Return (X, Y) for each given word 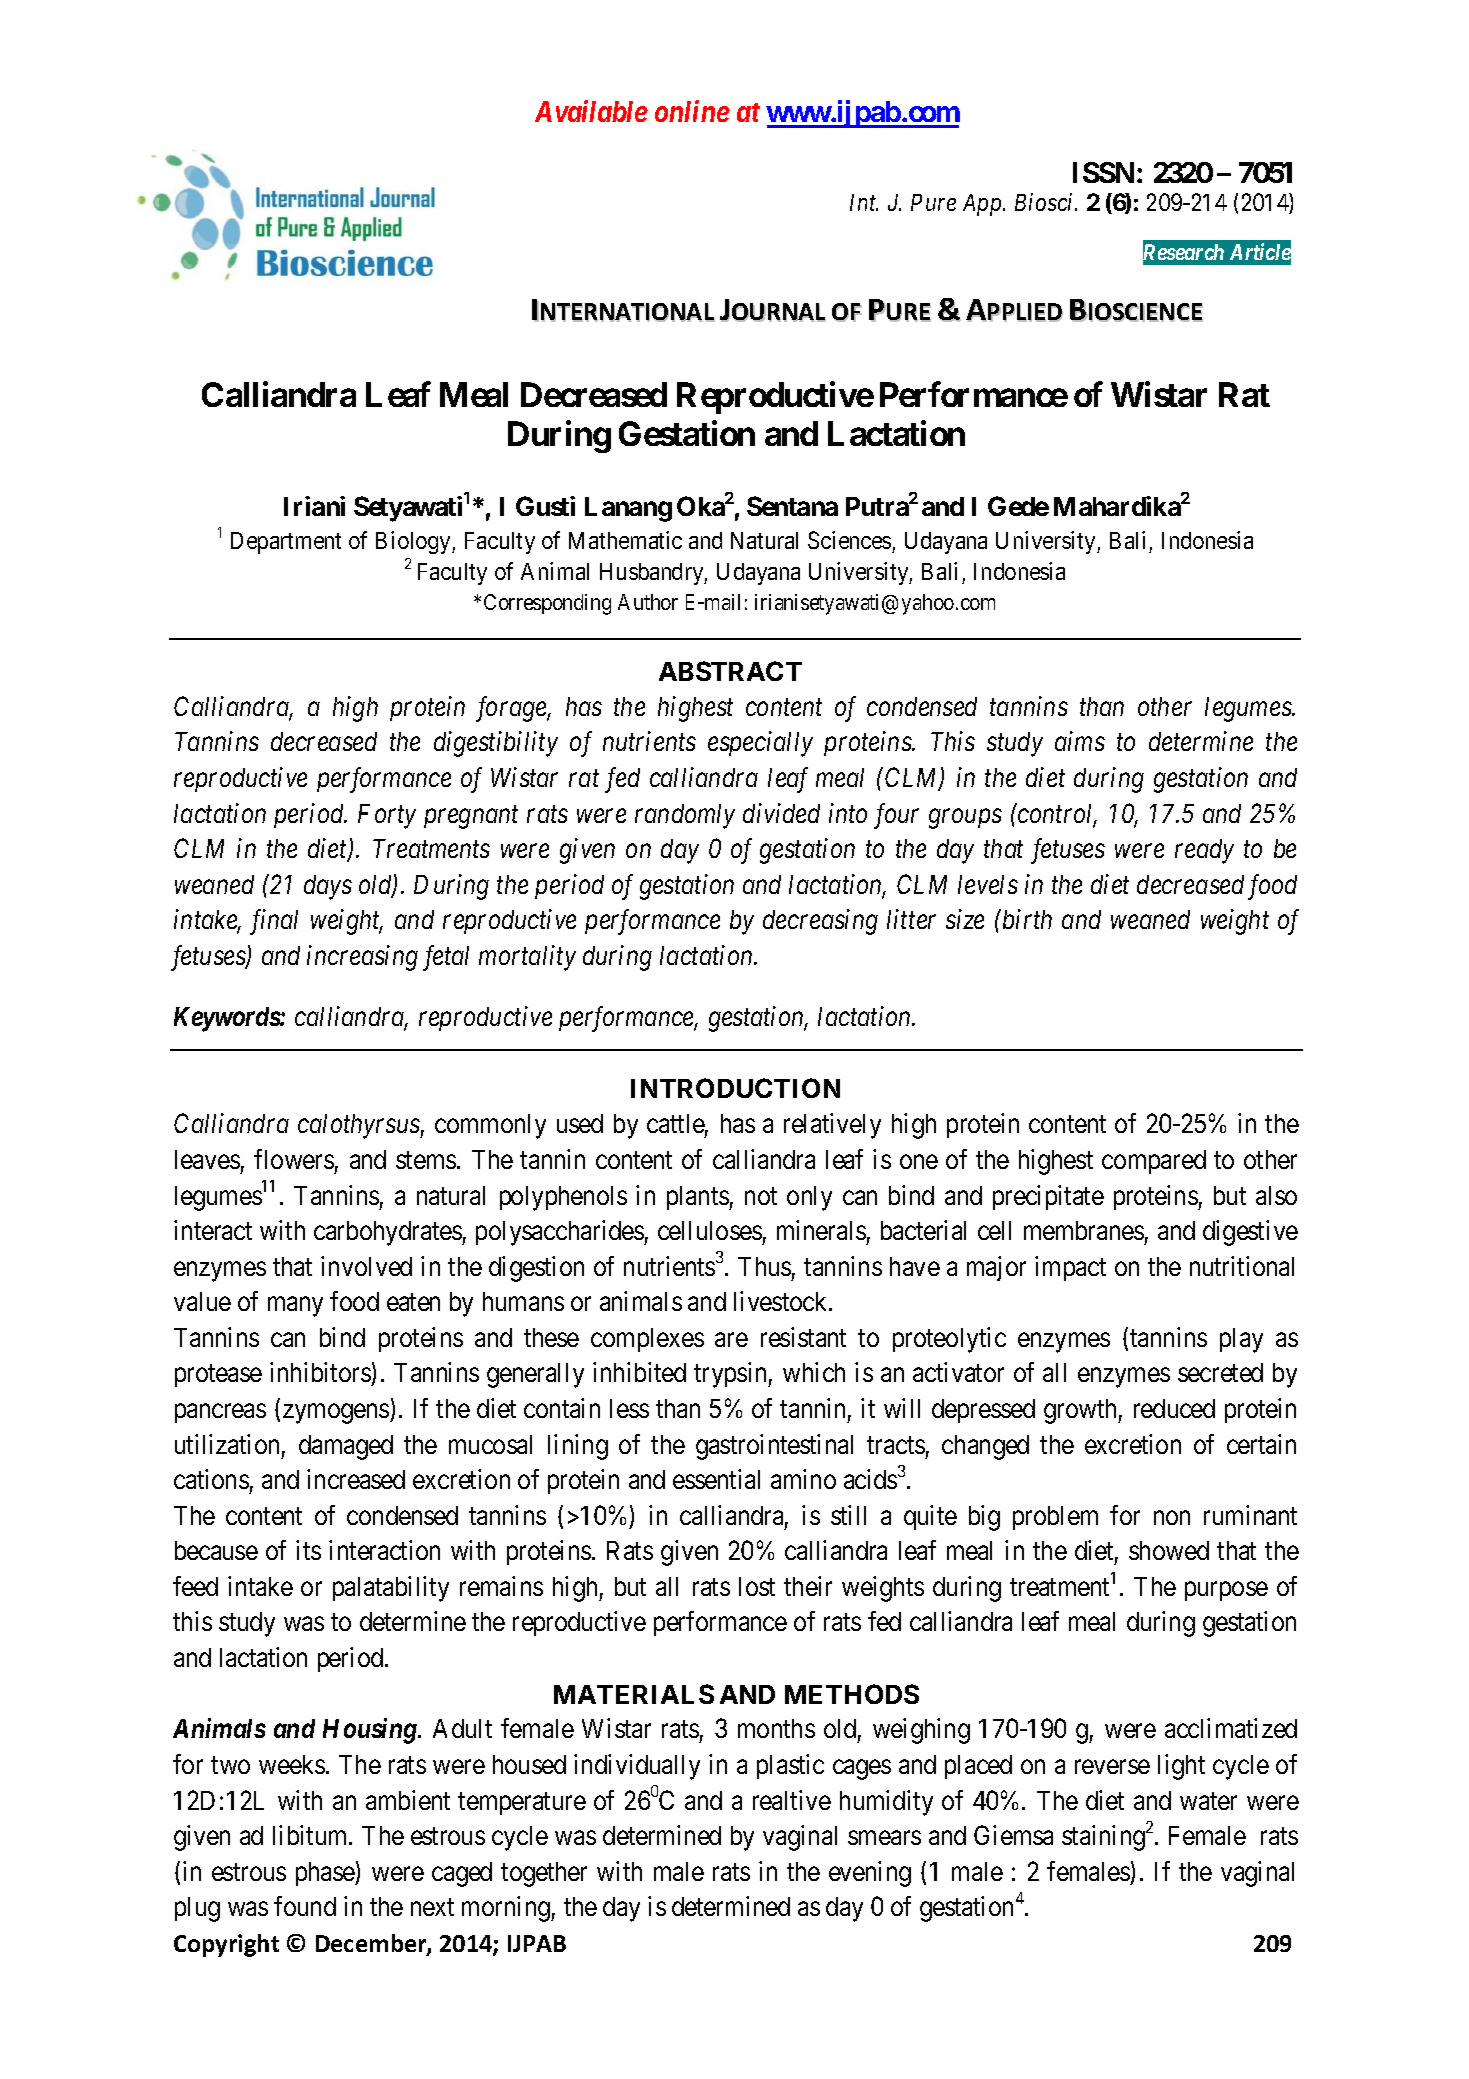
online (692, 111)
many (295, 1307)
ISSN (1103, 172)
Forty (387, 816)
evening (870, 1874)
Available (591, 111)
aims (1080, 741)
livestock (782, 1301)
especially (760, 744)
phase (326, 1874)
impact (1070, 1268)
